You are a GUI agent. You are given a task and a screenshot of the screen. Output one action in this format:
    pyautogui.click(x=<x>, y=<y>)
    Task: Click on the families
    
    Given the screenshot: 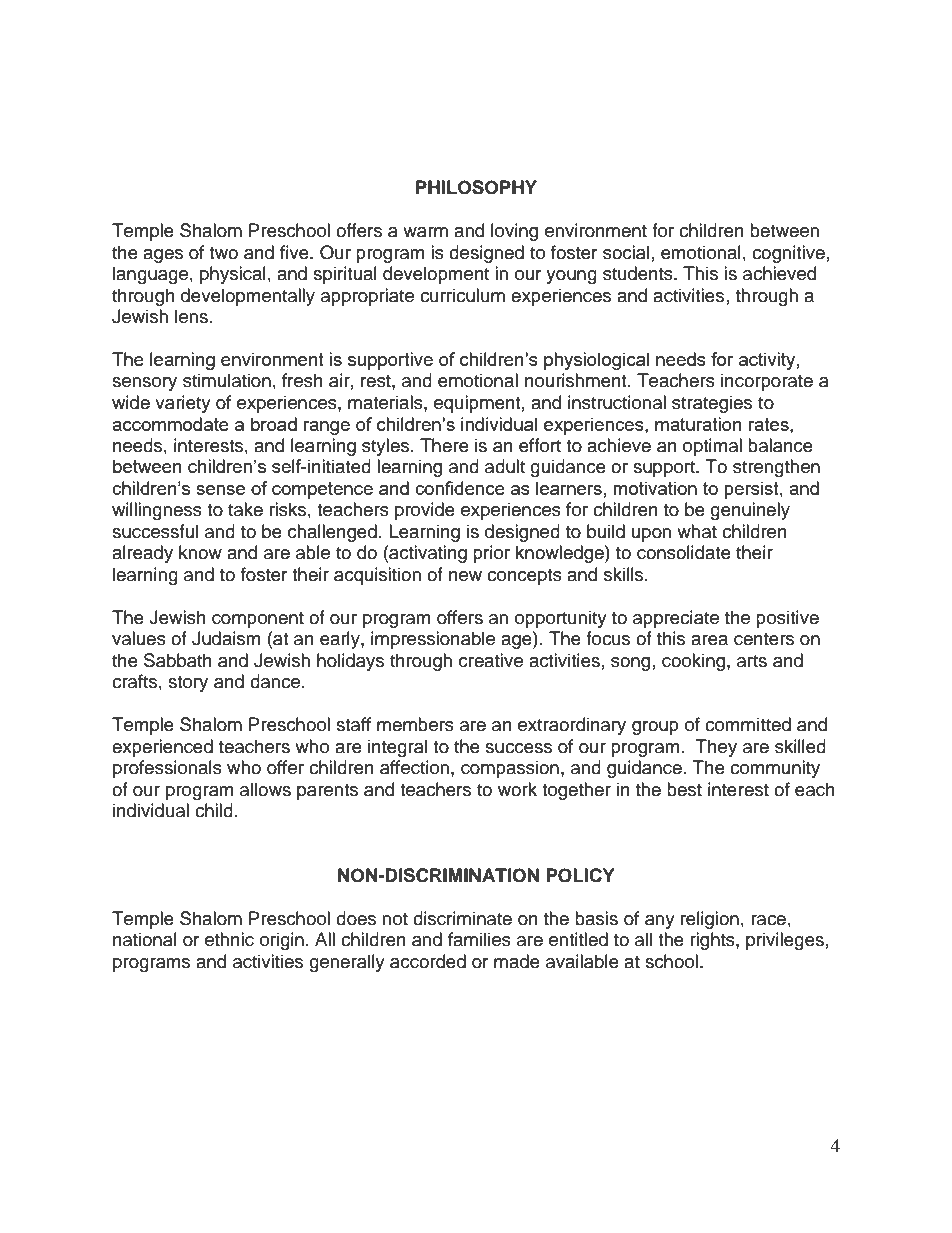 What is the action you would take?
    pyautogui.click(x=479, y=939)
